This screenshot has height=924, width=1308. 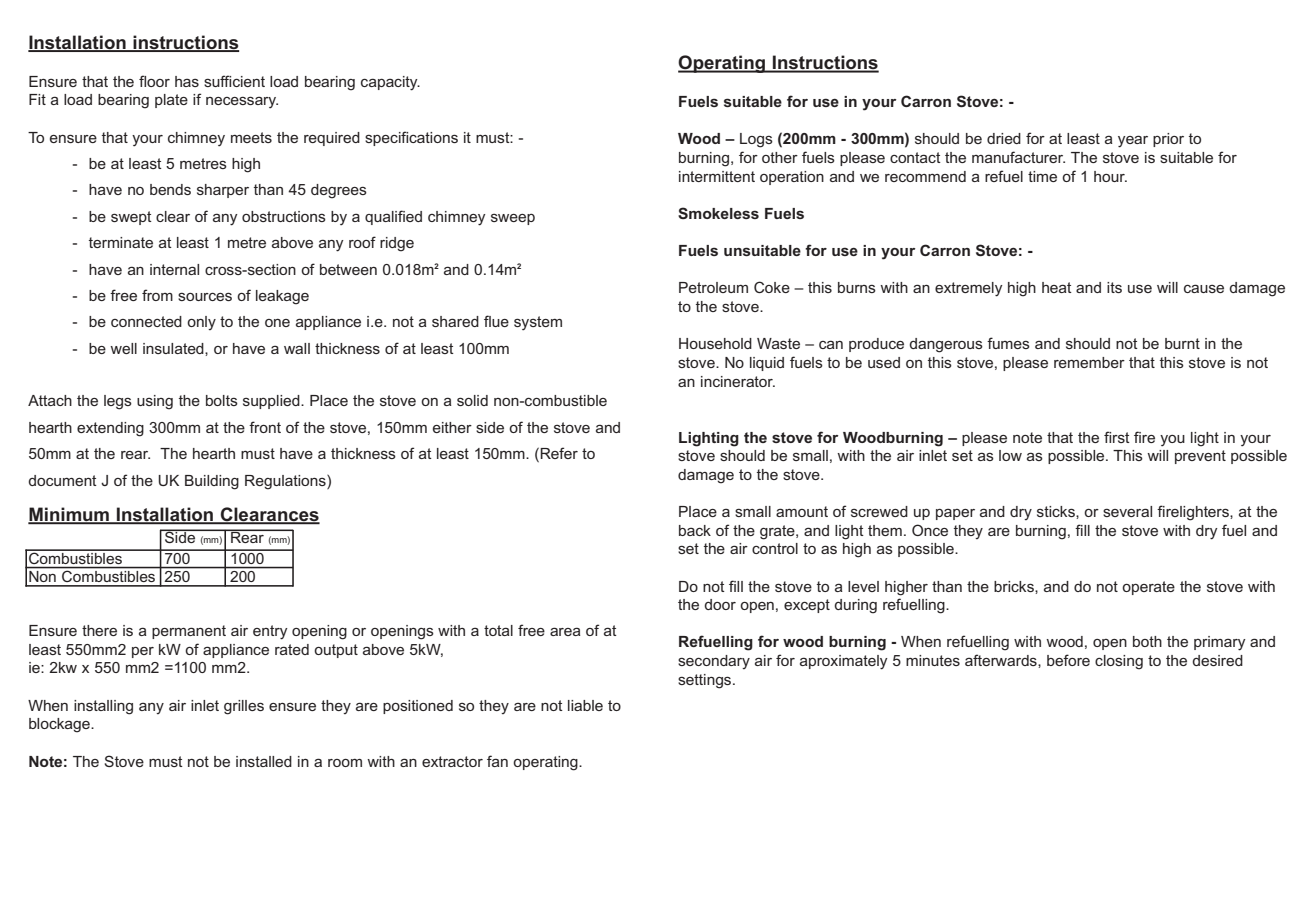 What do you see at coordinates (201, 323) in the screenshot?
I see `only` at bounding box center [201, 323].
